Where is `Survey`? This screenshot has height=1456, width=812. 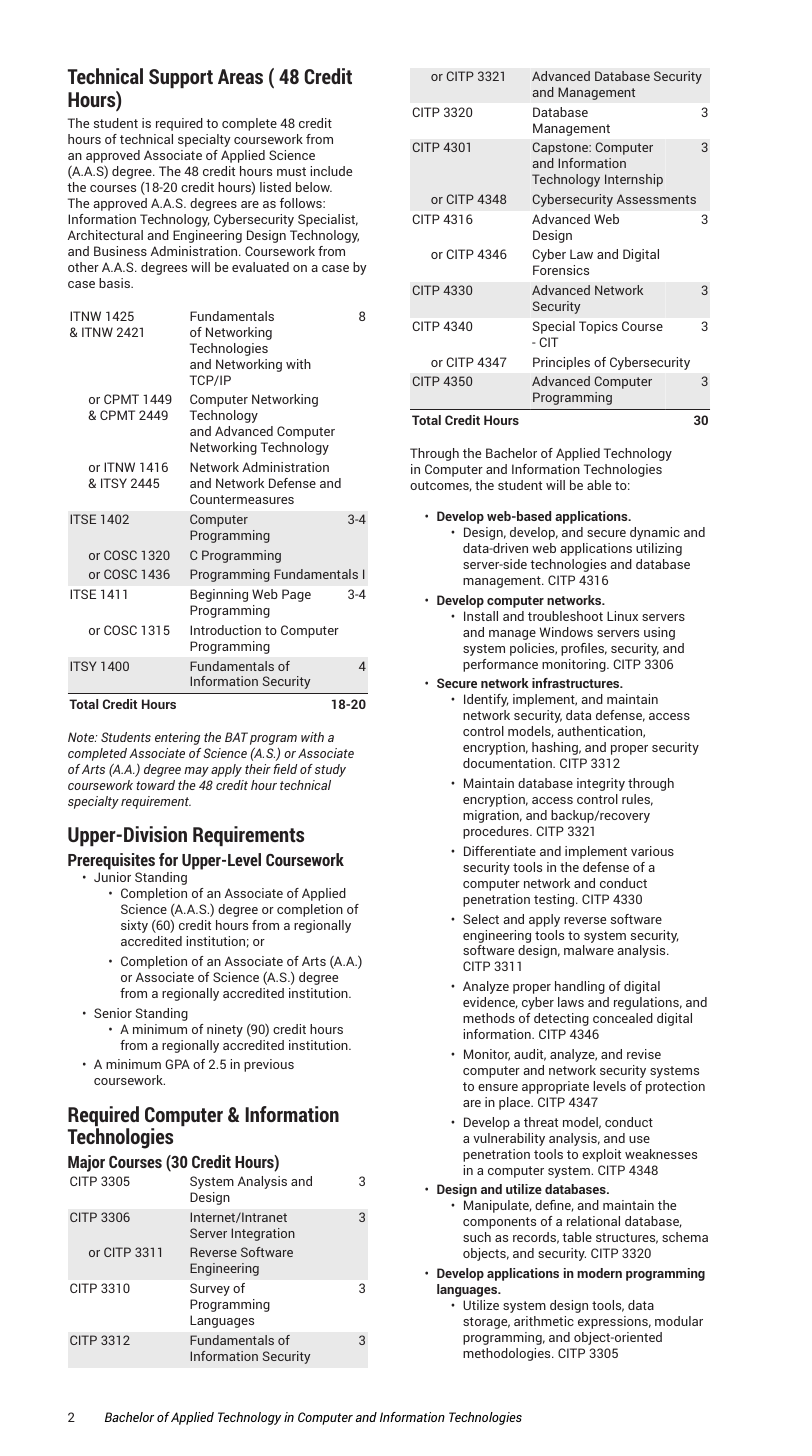
Survey is located at coordinates (210, 1289).
